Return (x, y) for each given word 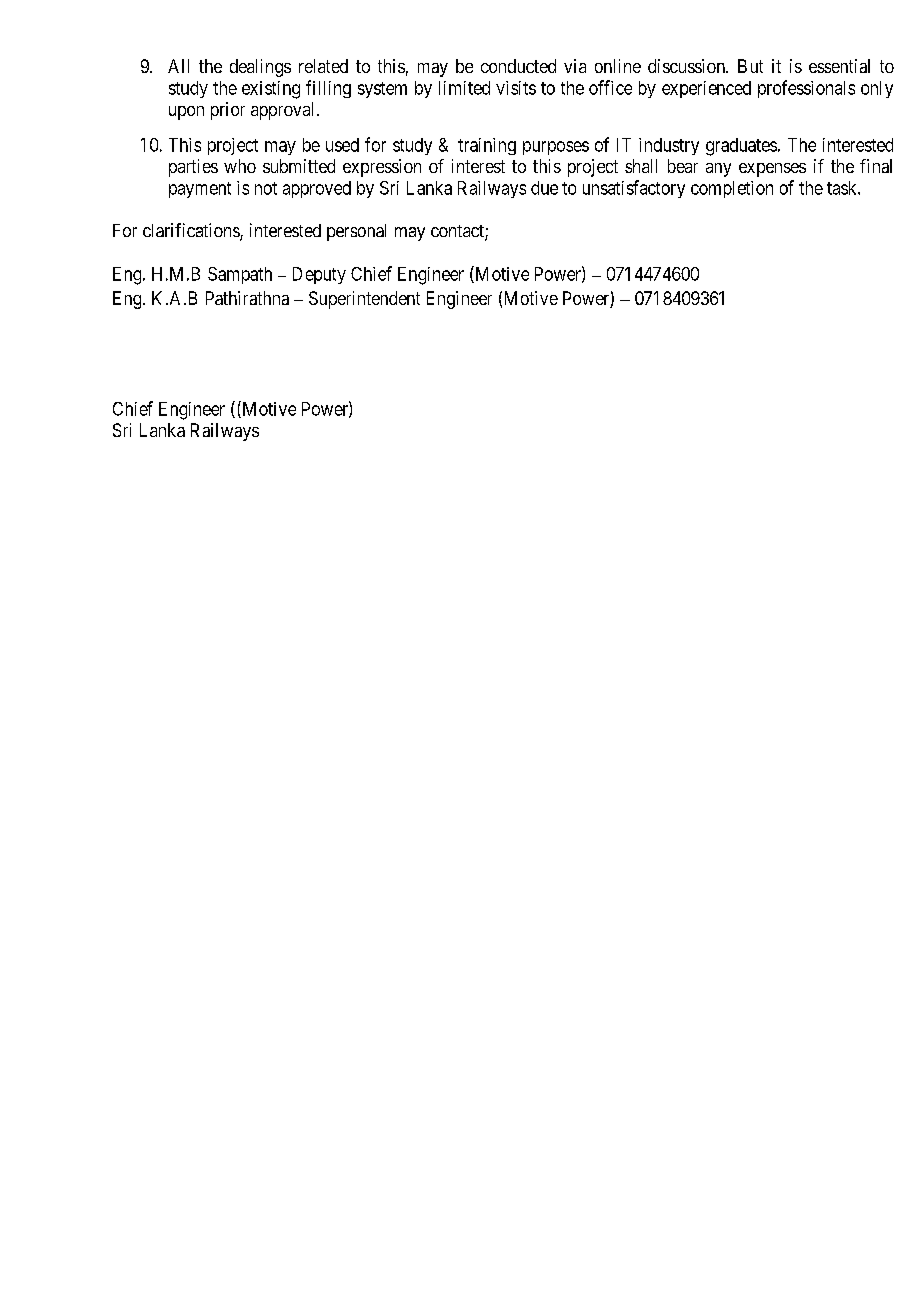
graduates (741, 147)
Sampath (240, 275)
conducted (518, 66)
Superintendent (364, 300)
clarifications (192, 231)
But (750, 66)
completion (732, 189)
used (342, 145)
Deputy (319, 275)
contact (458, 232)
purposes (556, 148)
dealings (260, 68)
